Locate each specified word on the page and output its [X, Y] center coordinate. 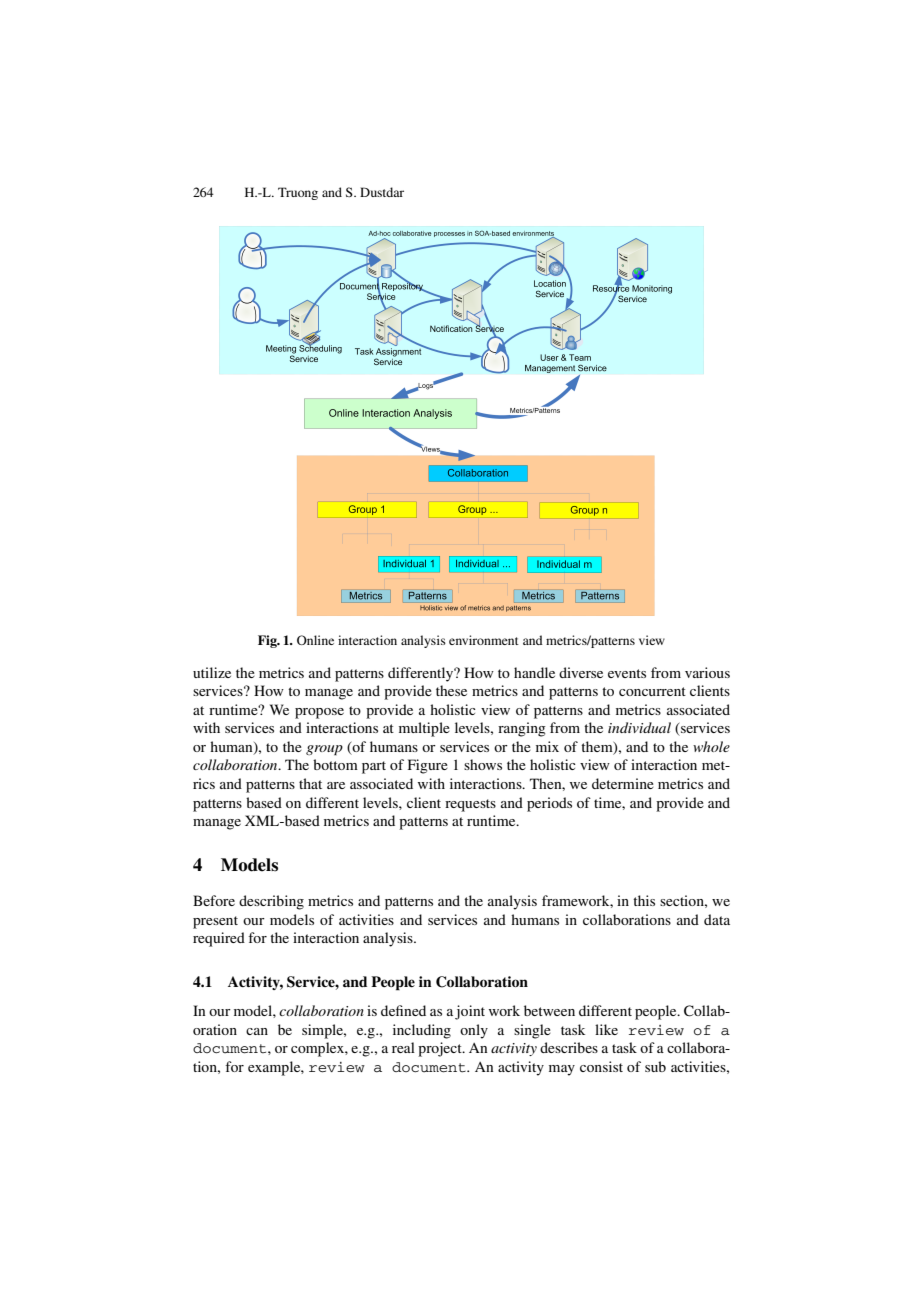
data [717, 919]
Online [315, 640]
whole [711, 746]
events [627, 673]
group [324, 750]
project [441, 1049]
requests [470, 805]
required [219, 939]
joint [470, 1012]
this [644, 900]
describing [271, 902]
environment [484, 640]
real [403, 1047]
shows [483, 764]
